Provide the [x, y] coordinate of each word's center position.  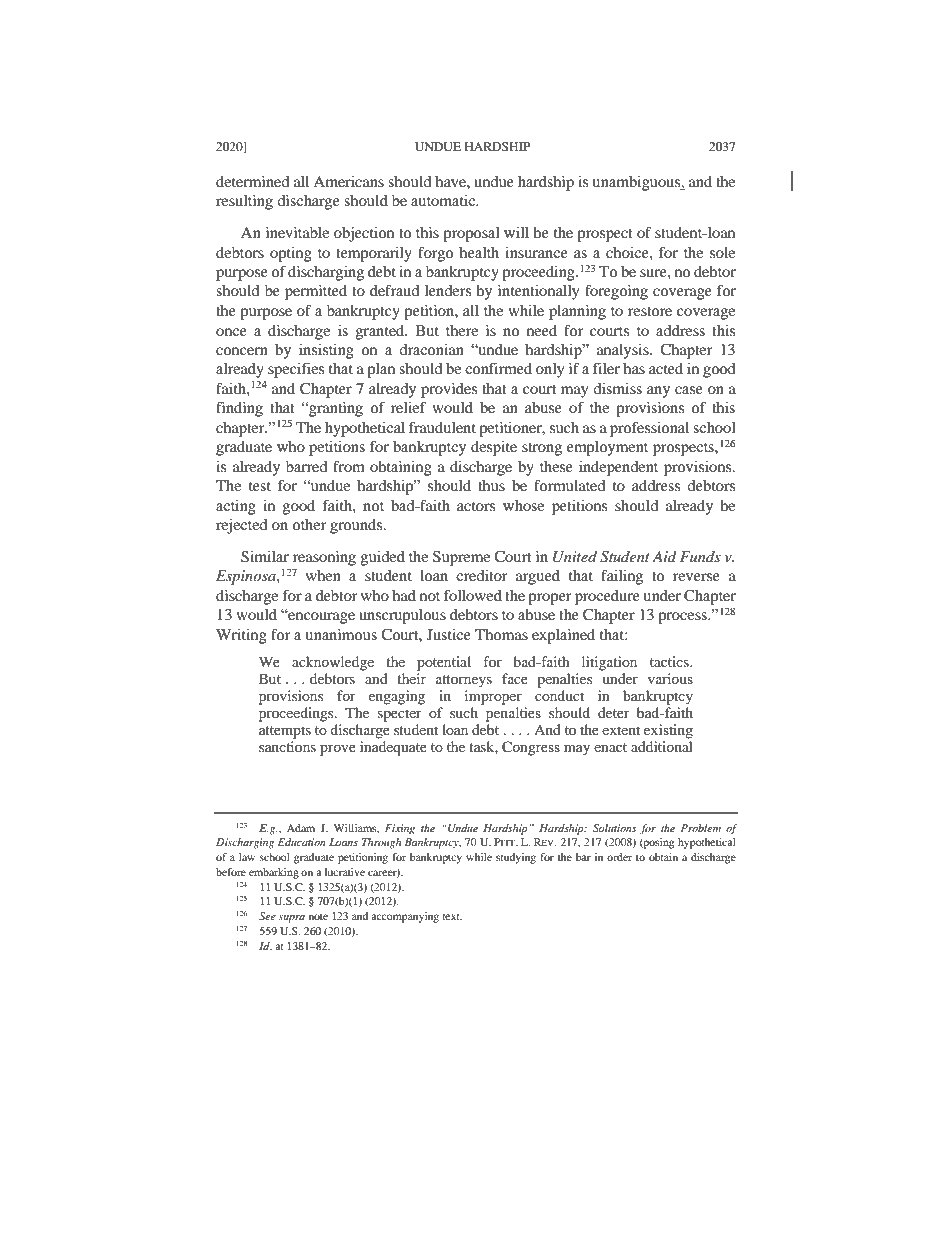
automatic [444, 200]
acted [666, 368]
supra [292, 919]
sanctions [287, 746]
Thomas [501, 634]
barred [306, 466]
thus [491, 485]
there [462, 330]
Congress [531, 748]
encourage [320, 617]
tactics [670, 661]
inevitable [297, 232]
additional [662, 746]
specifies [296, 370]
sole [722, 252]
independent [618, 468]
